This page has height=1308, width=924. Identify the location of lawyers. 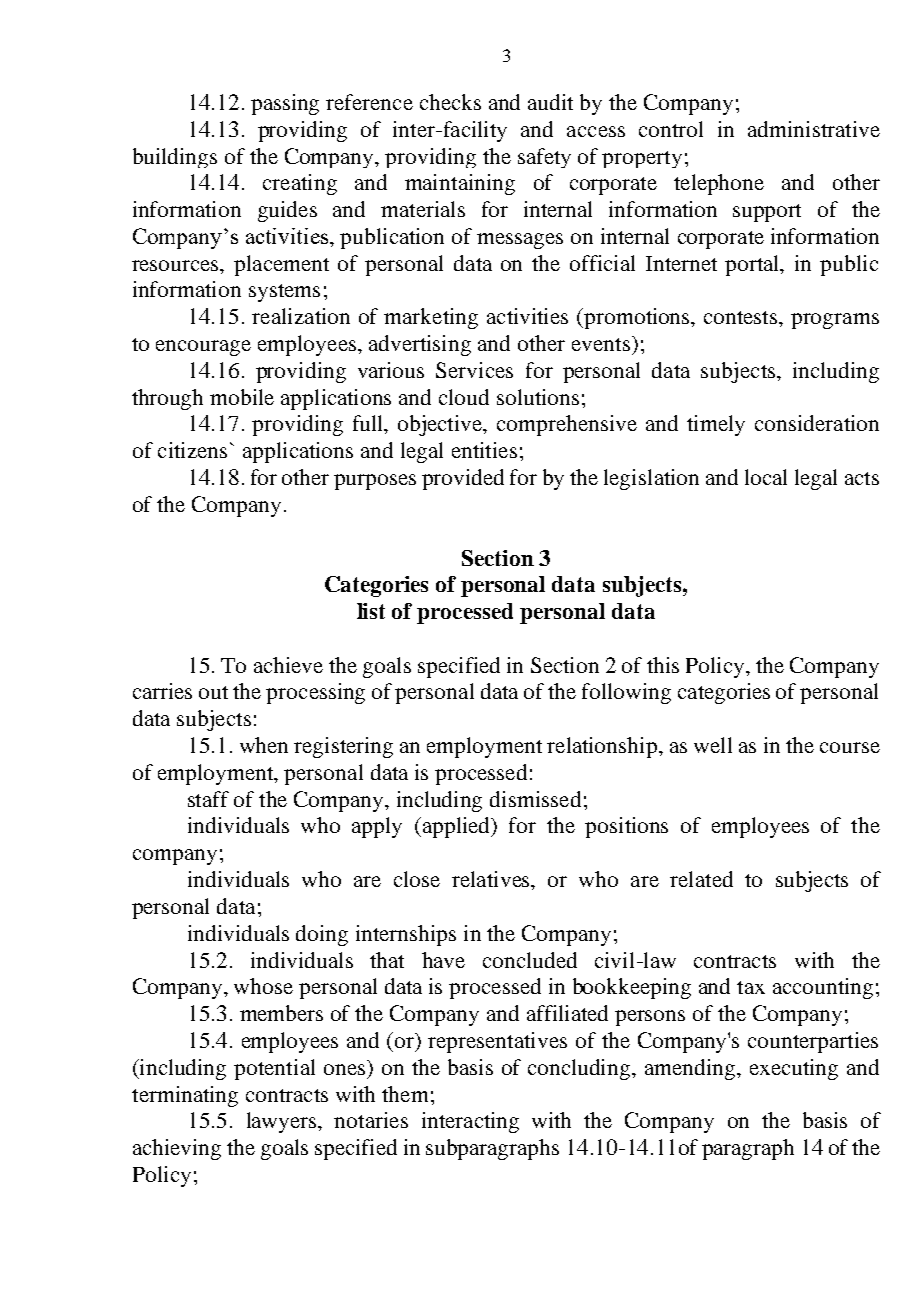
(283, 1122).
